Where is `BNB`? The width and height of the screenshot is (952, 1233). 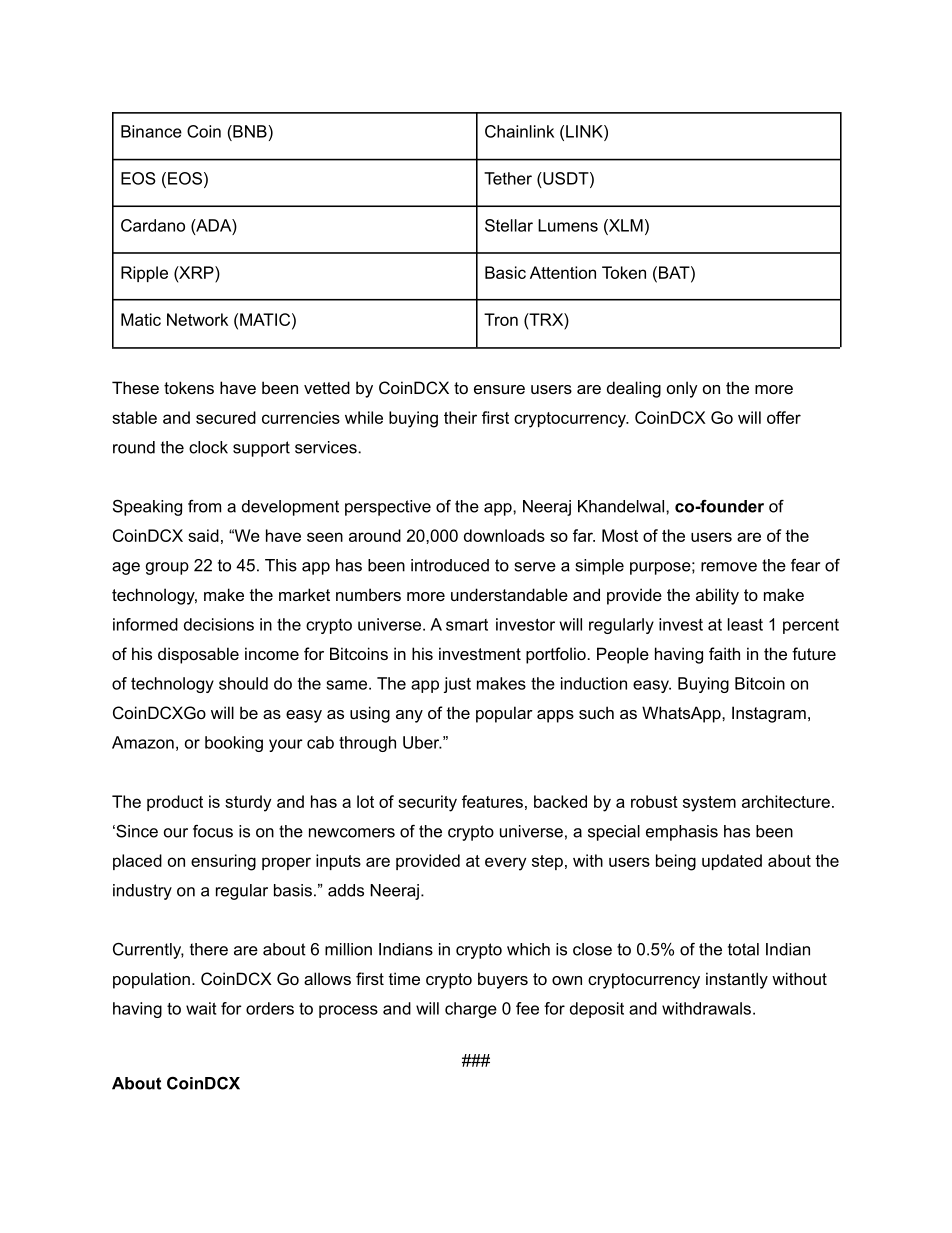
BNB is located at coordinates (250, 131).
